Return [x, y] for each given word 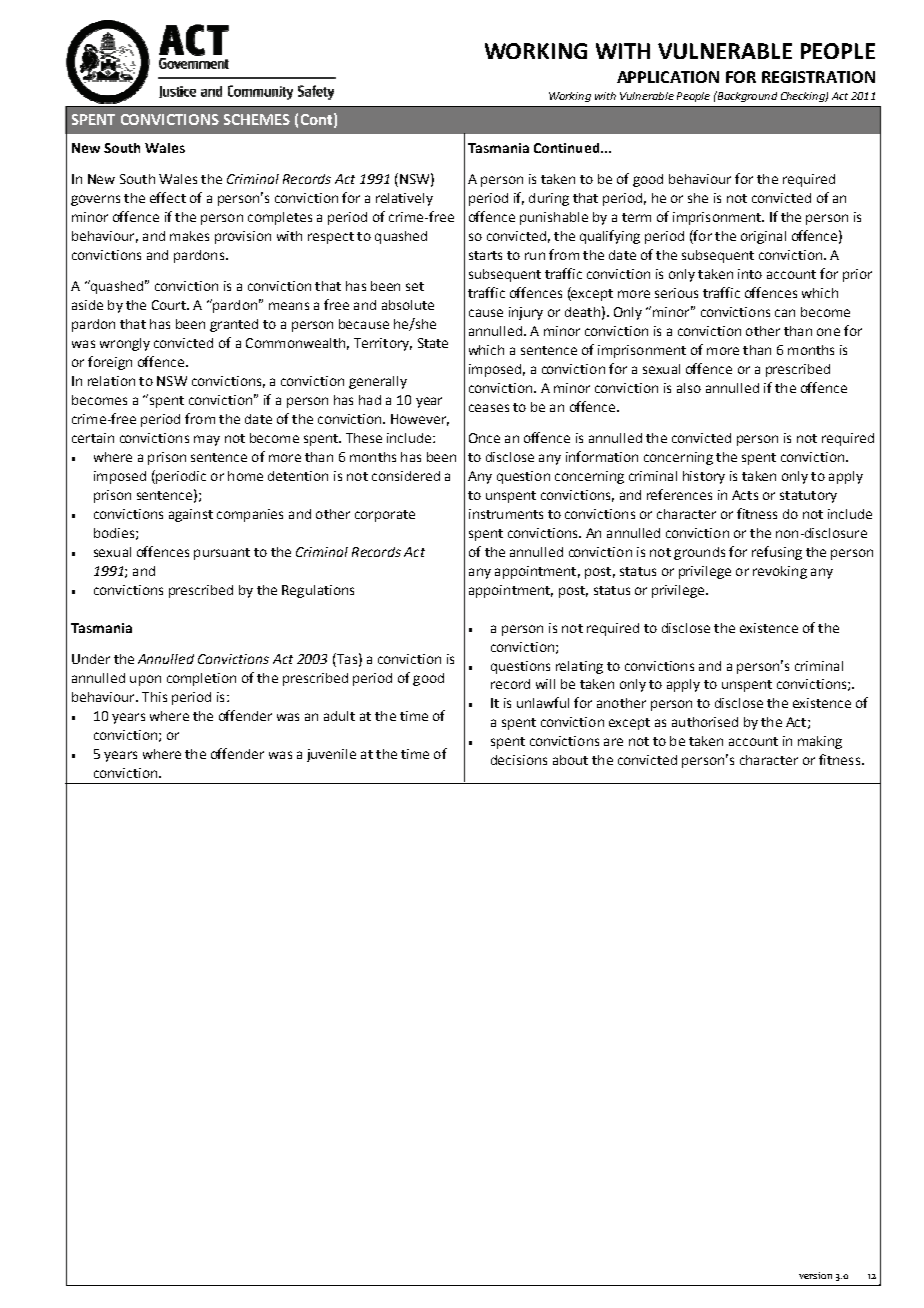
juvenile [331, 755]
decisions [519, 760]
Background [746, 96]
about [570, 760]
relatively [404, 199]
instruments [506, 514]
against [191, 515]
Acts [745, 495]
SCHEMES [257, 119]
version [815, 1275]
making [820, 742]
